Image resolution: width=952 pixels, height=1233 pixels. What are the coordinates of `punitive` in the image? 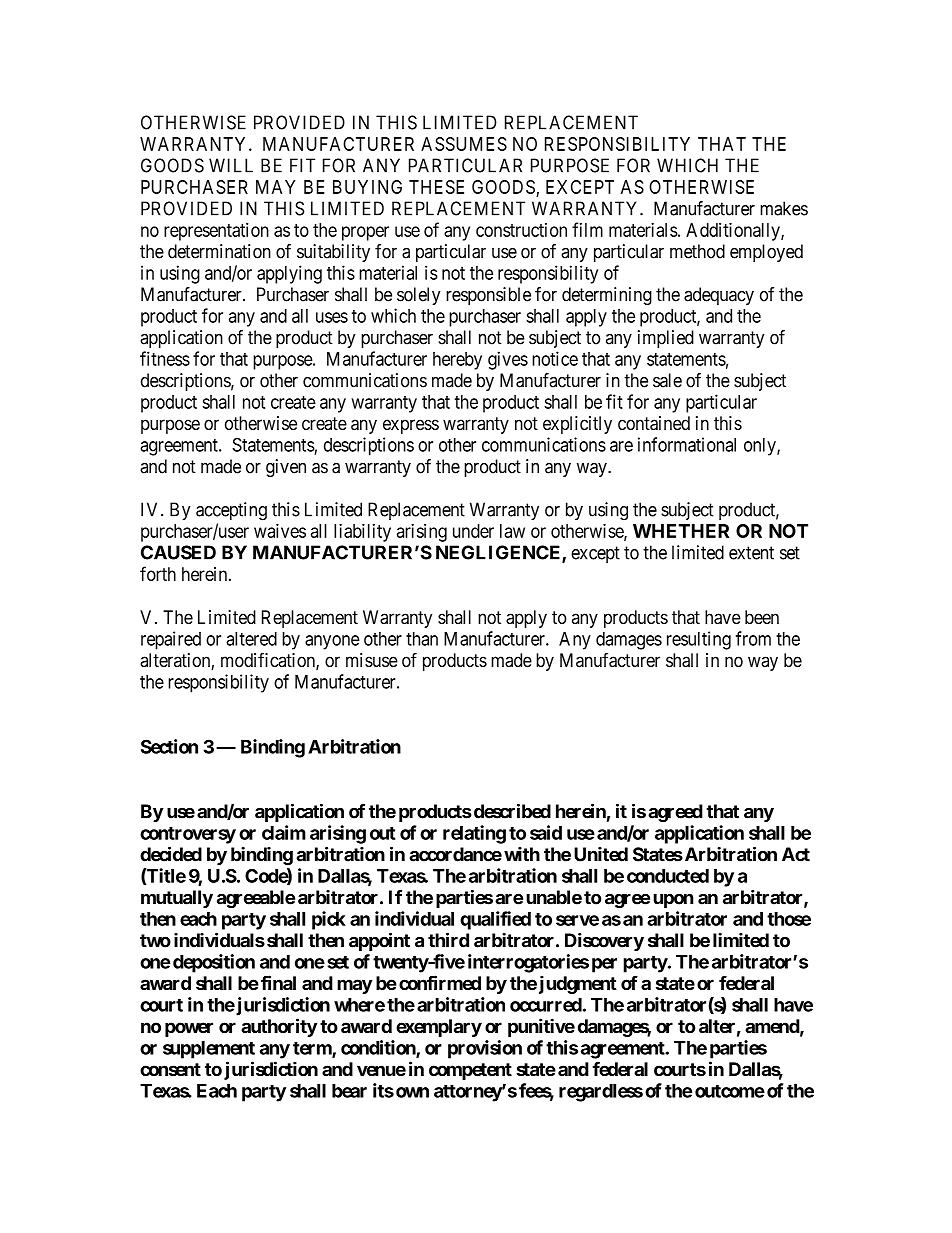 It's located at (541, 1027).
